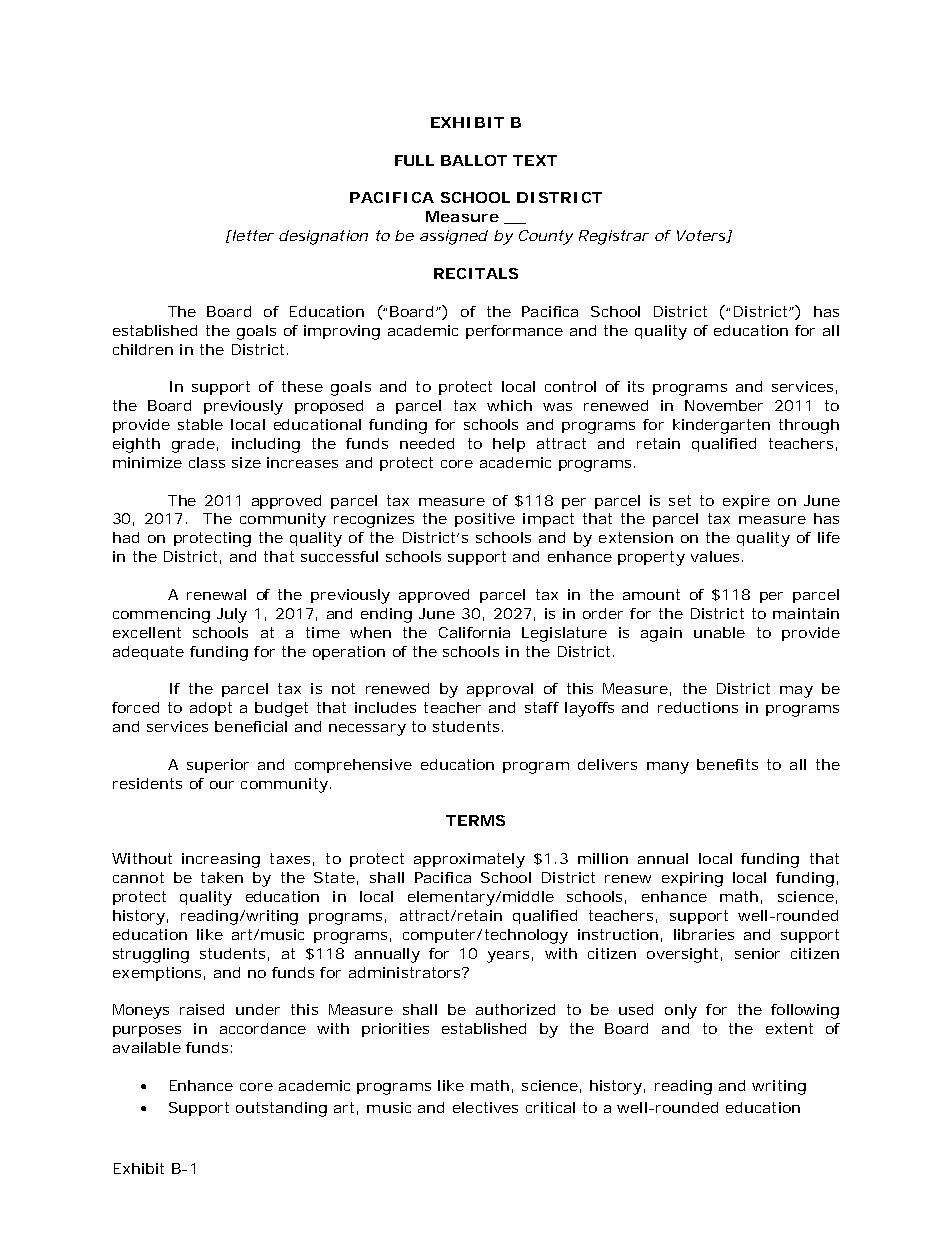 The width and height of the screenshot is (952, 1233). Describe the element at coordinates (692, 879) in the screenshot. I see `expiring` at that location.
